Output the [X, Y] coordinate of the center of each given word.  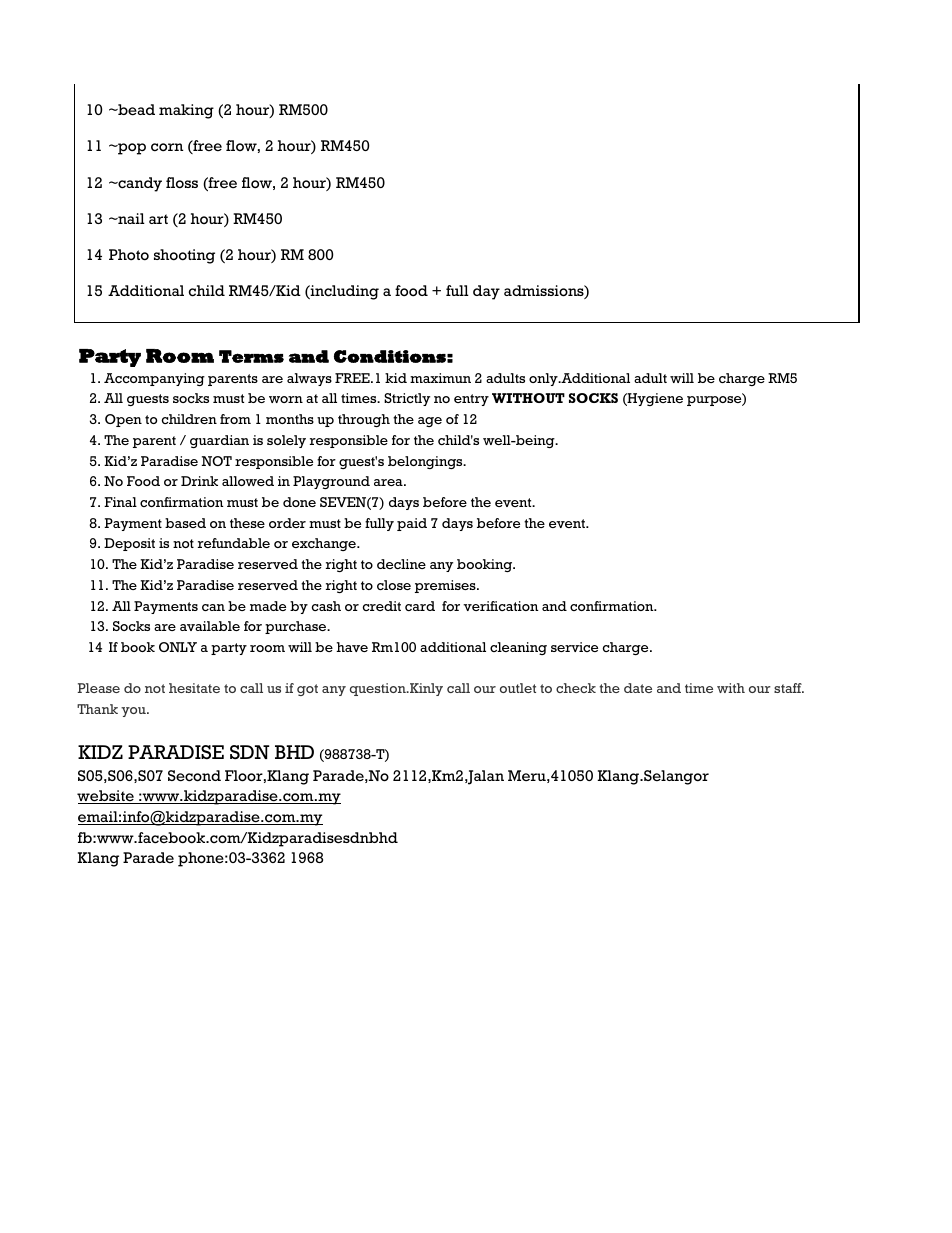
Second [194, 776]
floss [182, 183]
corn [167, 147]
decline [401, 564]
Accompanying [154, 379]
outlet [518, 688]
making [186, 111]
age [430, 422]
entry [471, 400]
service [574, 647]
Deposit [129, 544]
